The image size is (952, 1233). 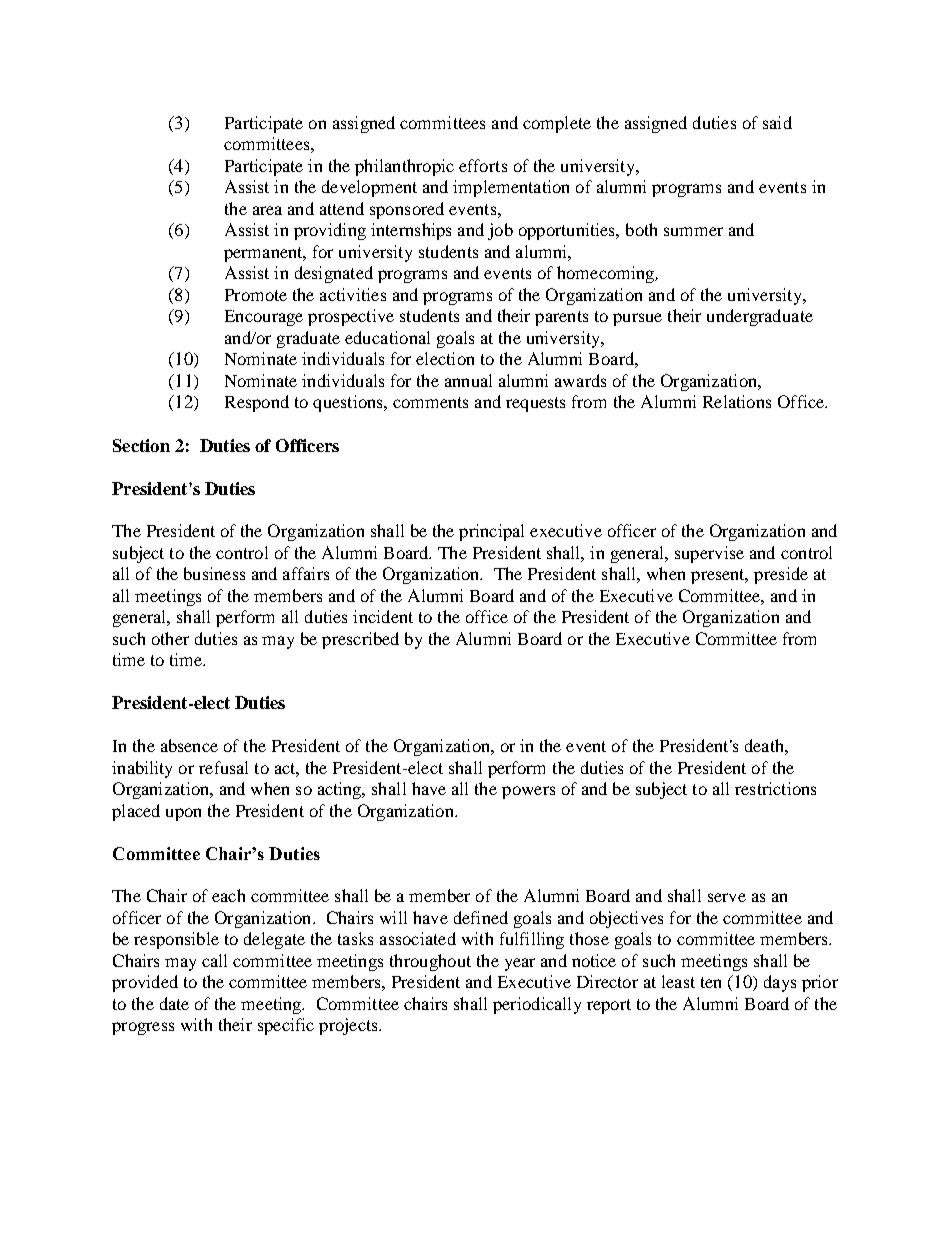 What do you see at coordinates (483, 165) in the page?
I see `efforts` at bounding box center [483, 165].
